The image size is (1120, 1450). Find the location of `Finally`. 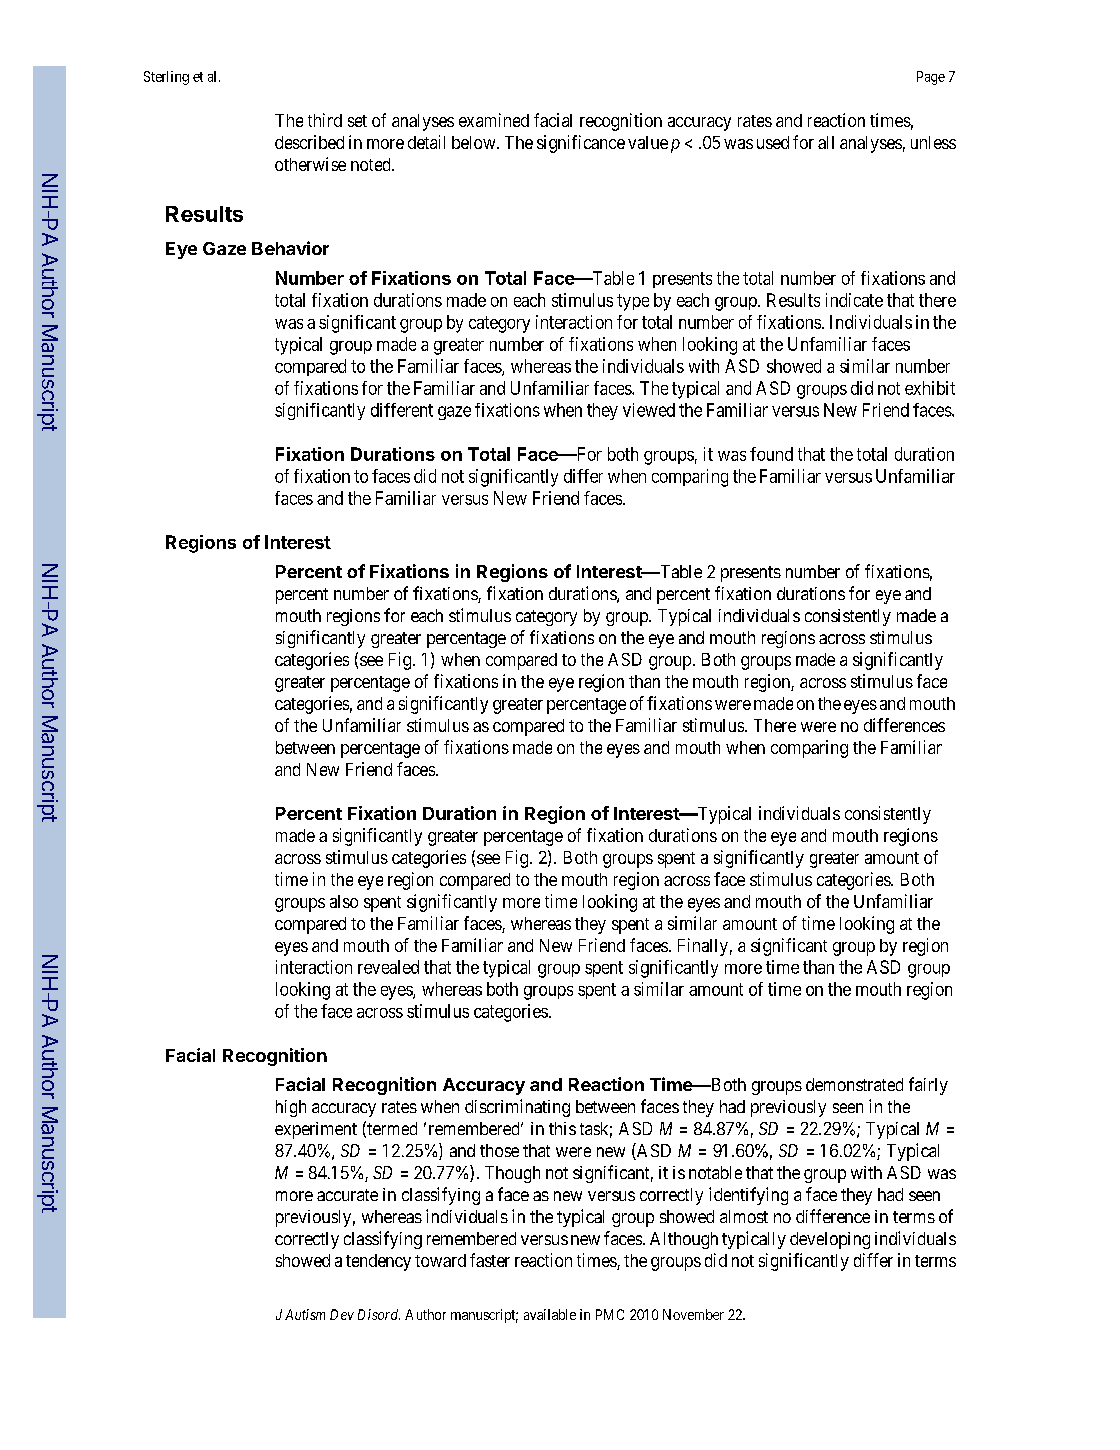

Finally is located at coordinates (703, 947).
